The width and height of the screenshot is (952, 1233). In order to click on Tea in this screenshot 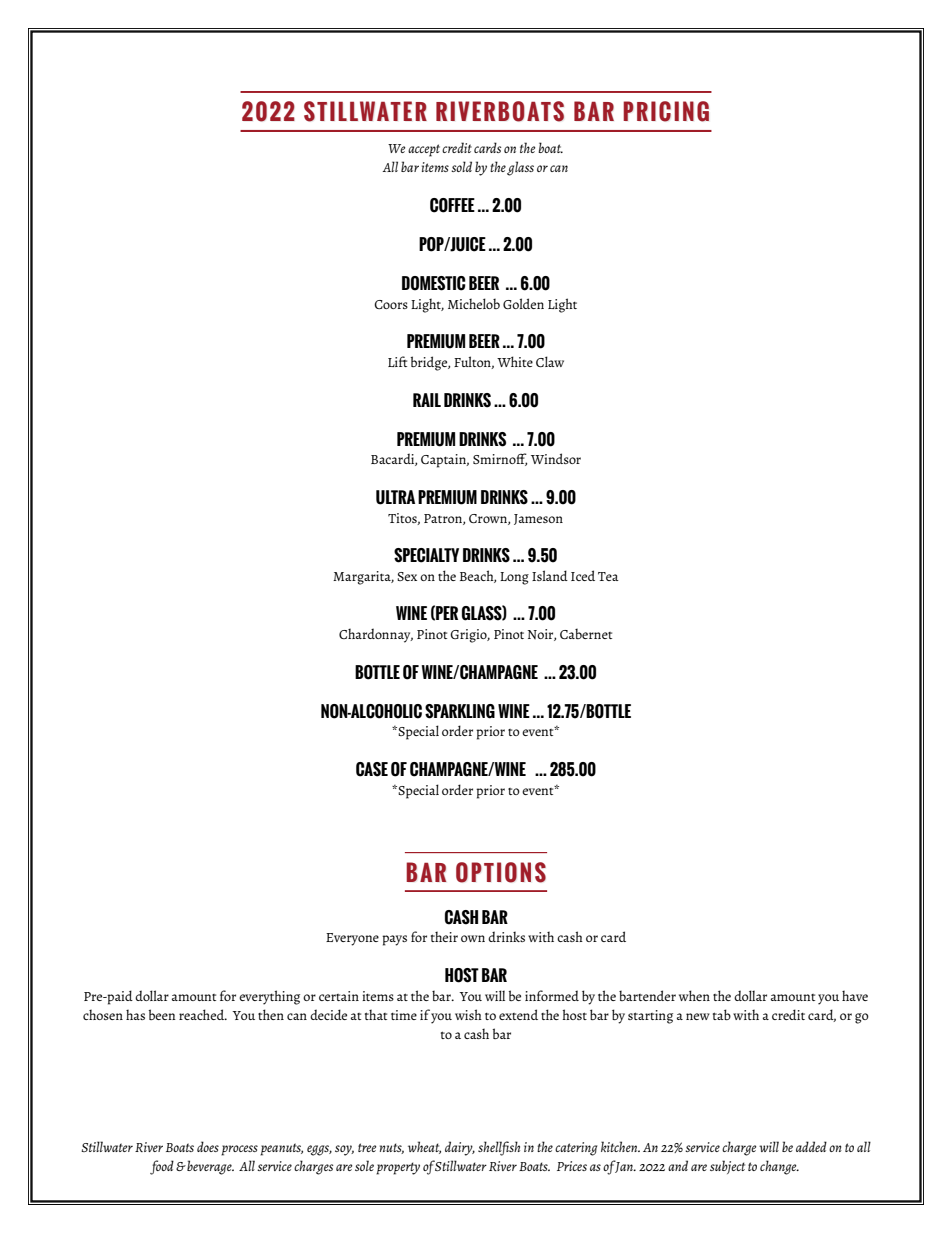, I will do `click(608, 576)`.
